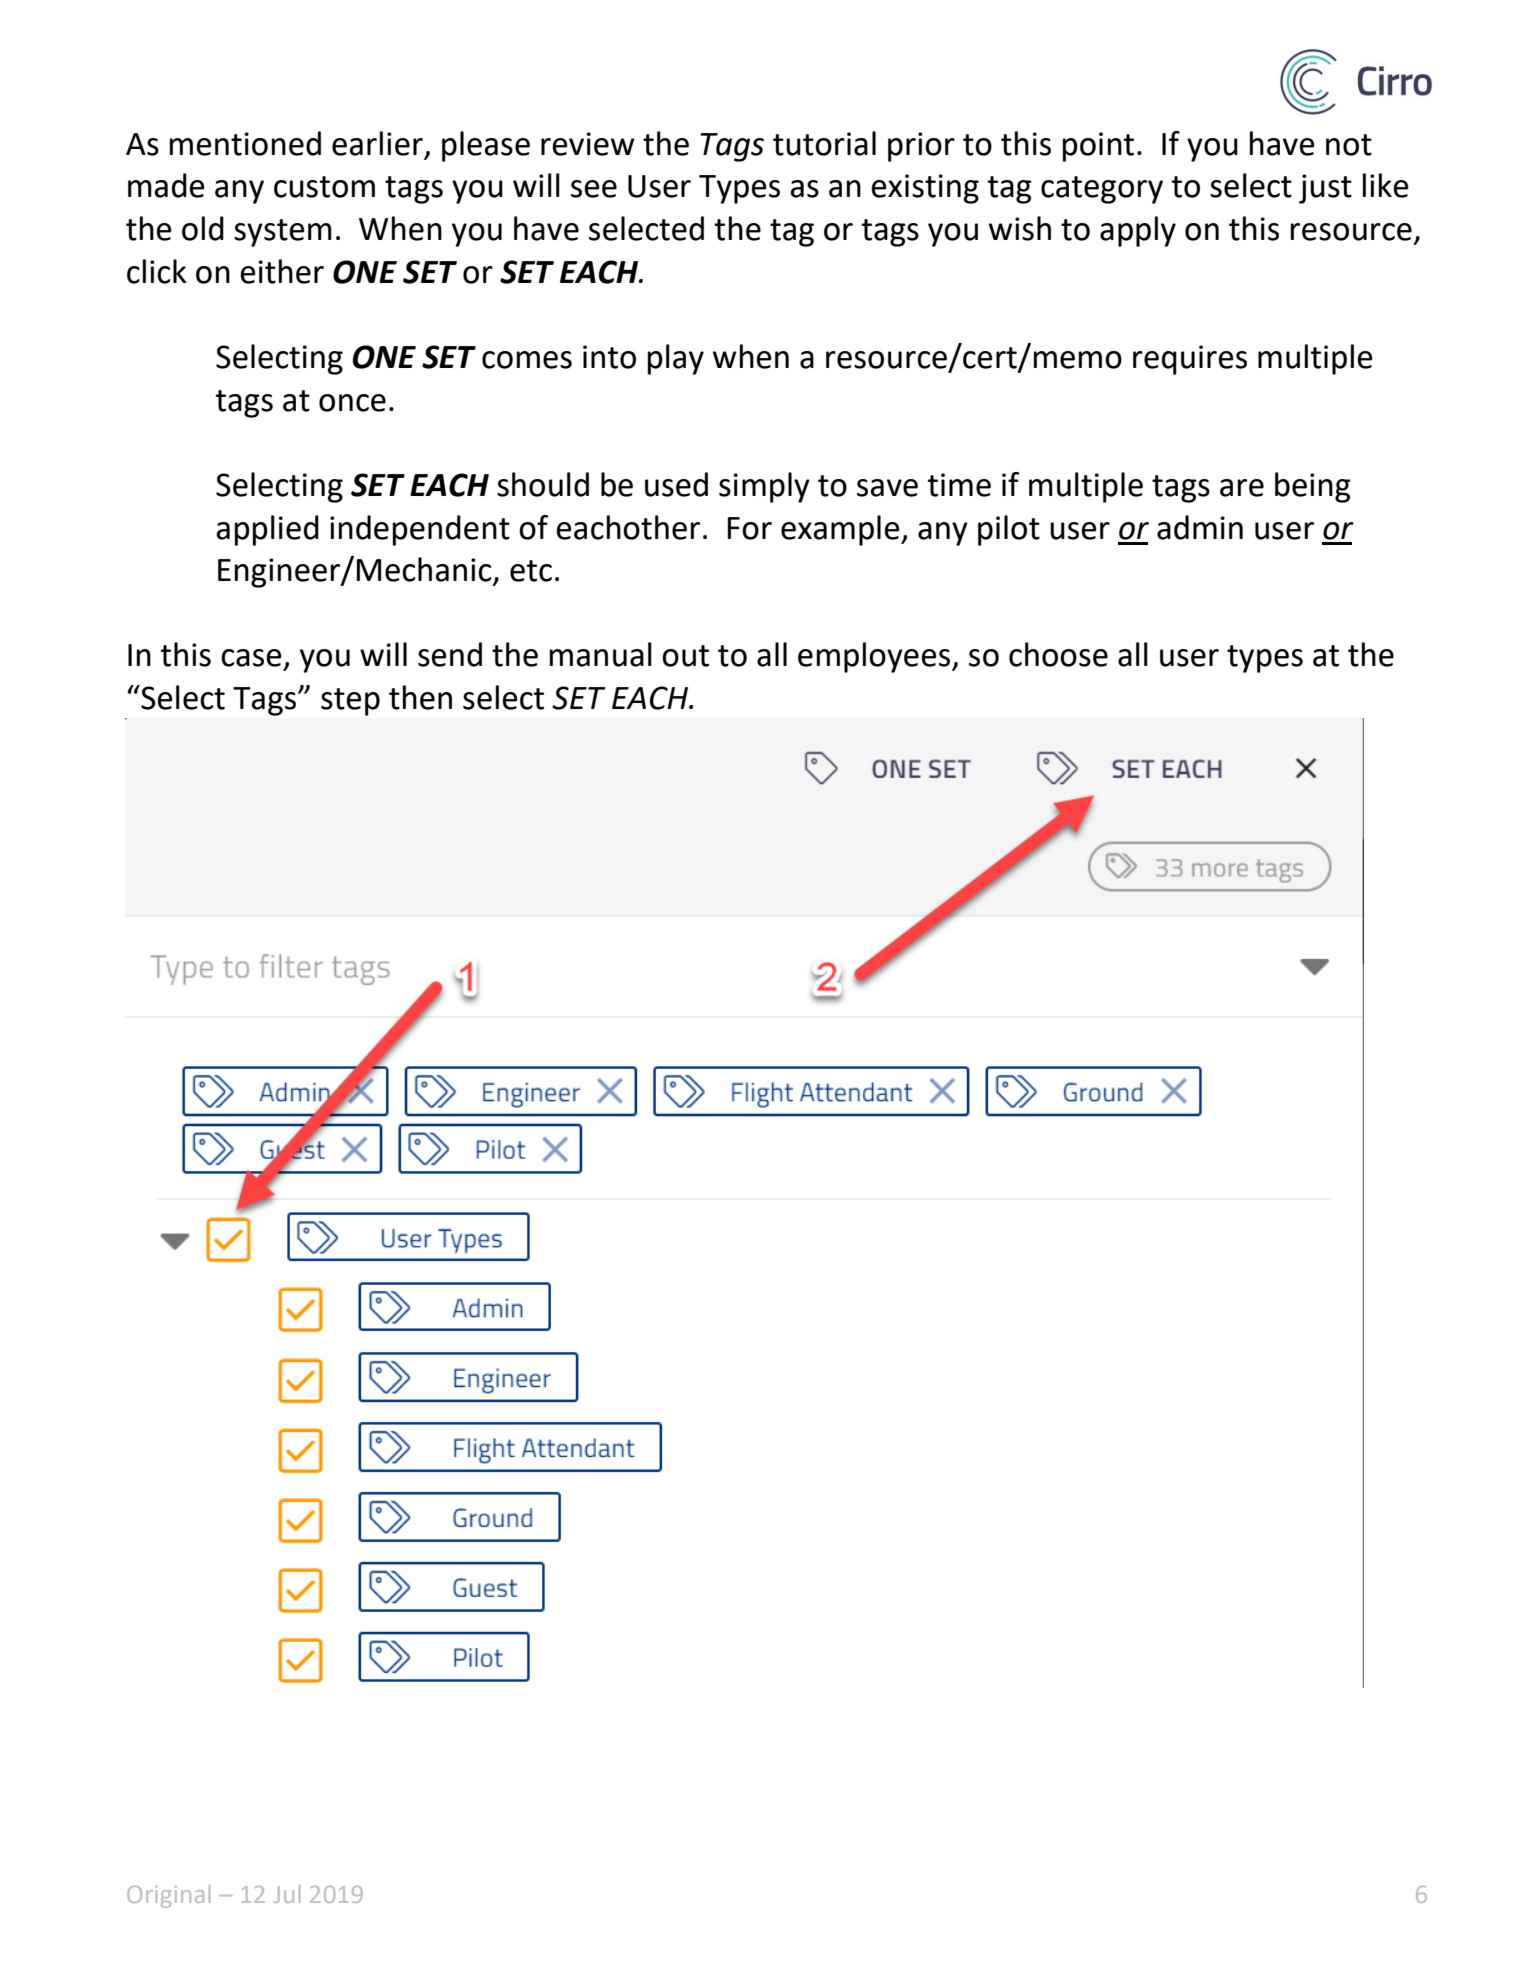  What do you see at coordinates (601, 654) in the page?
I see `manual` at bounding box center [601, 654].
